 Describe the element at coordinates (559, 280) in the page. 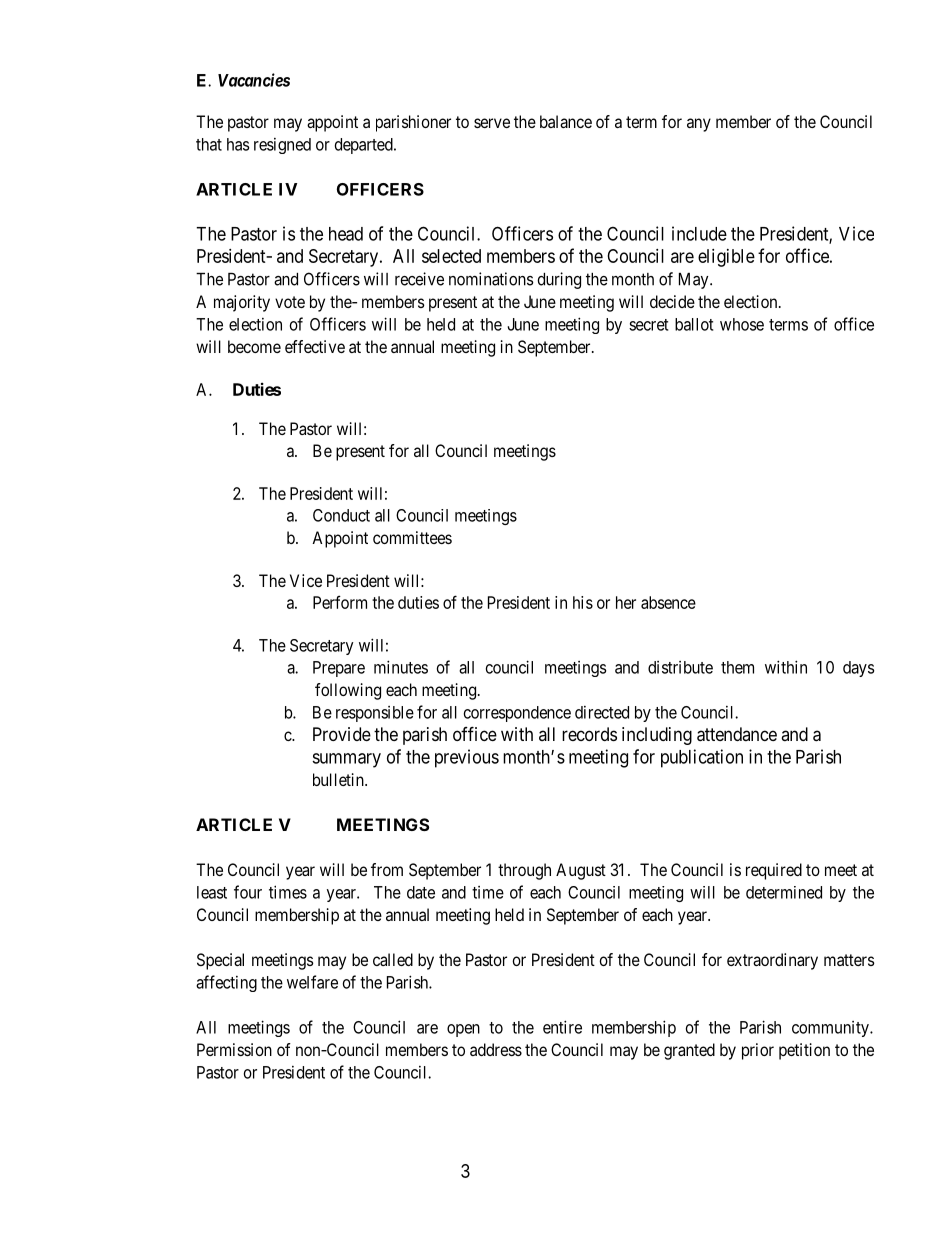

I see `during` at that location.
